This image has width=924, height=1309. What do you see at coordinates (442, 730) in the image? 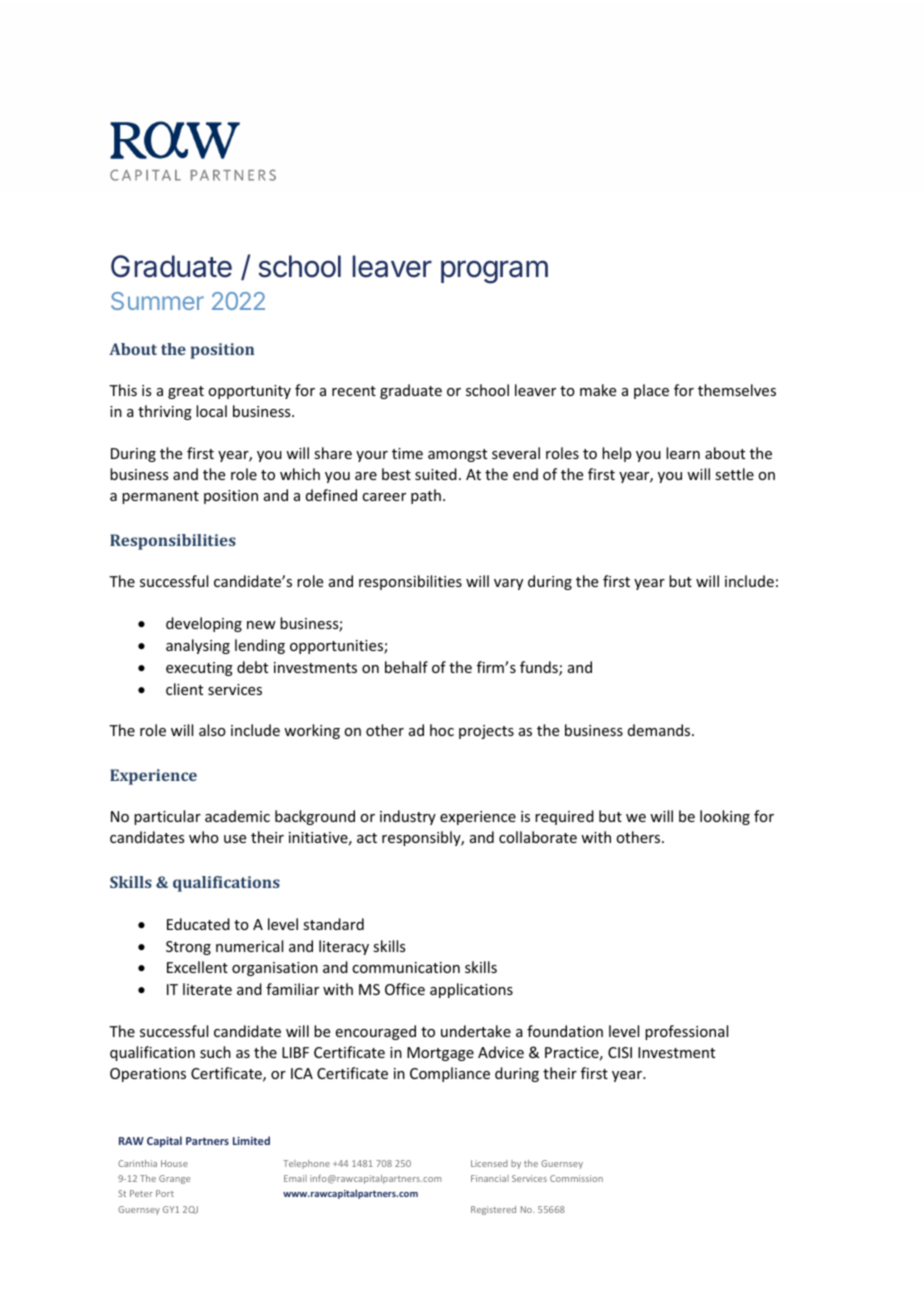
I see `hoc` at bounding box center [442, 730].
